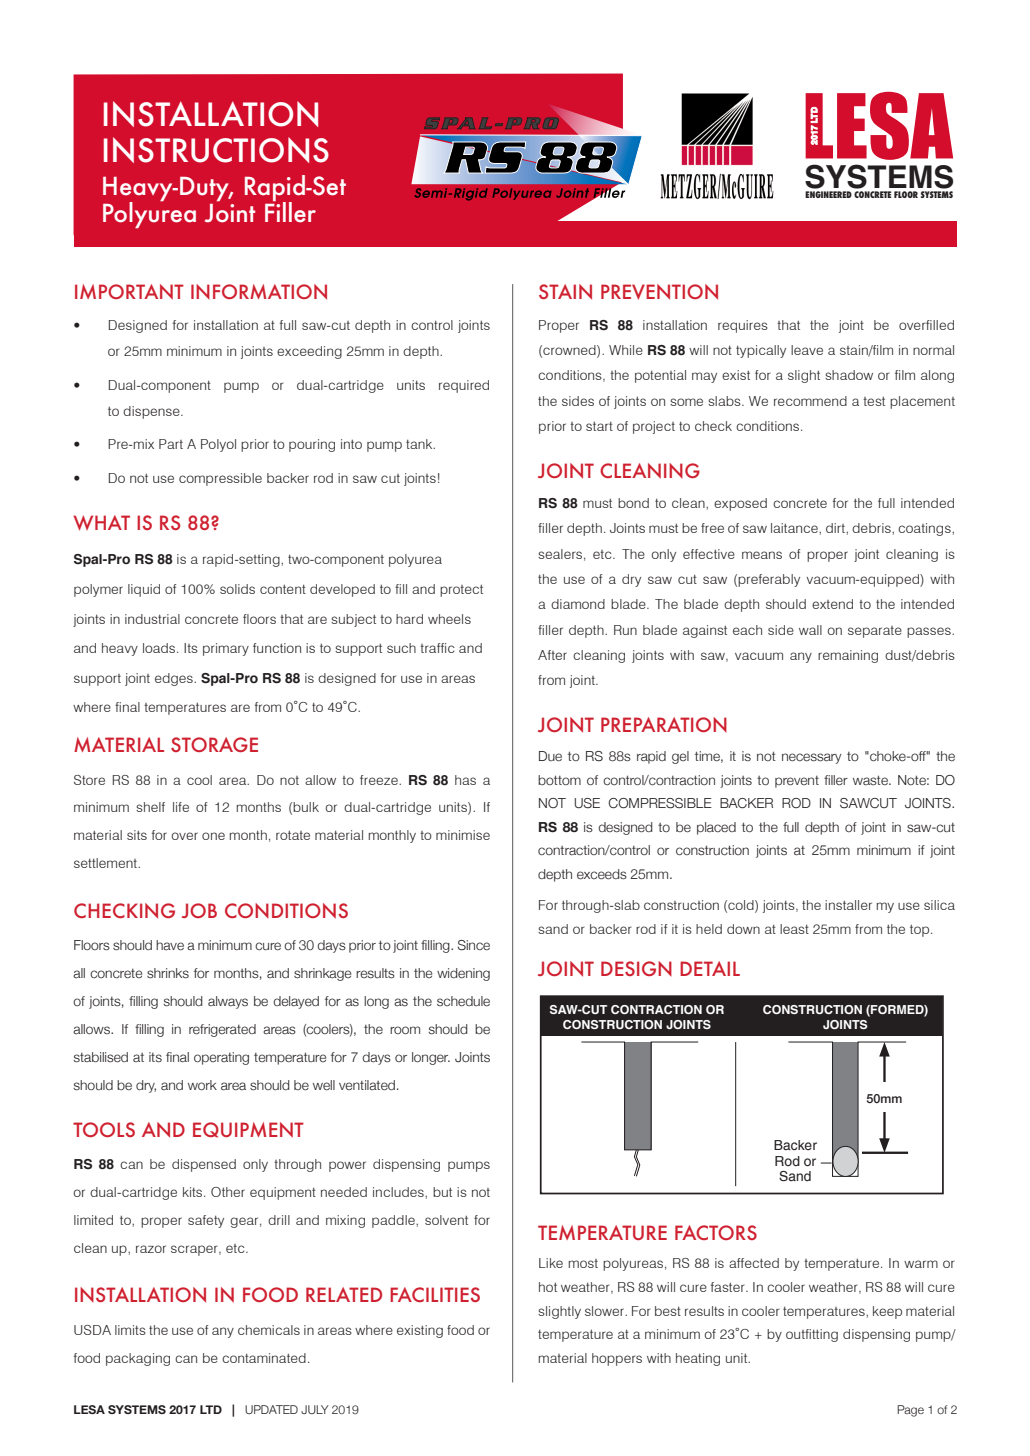  What do you see at coordinates (836, 528) in the document?
I see `dirt` at bounding box center [836, 528].
